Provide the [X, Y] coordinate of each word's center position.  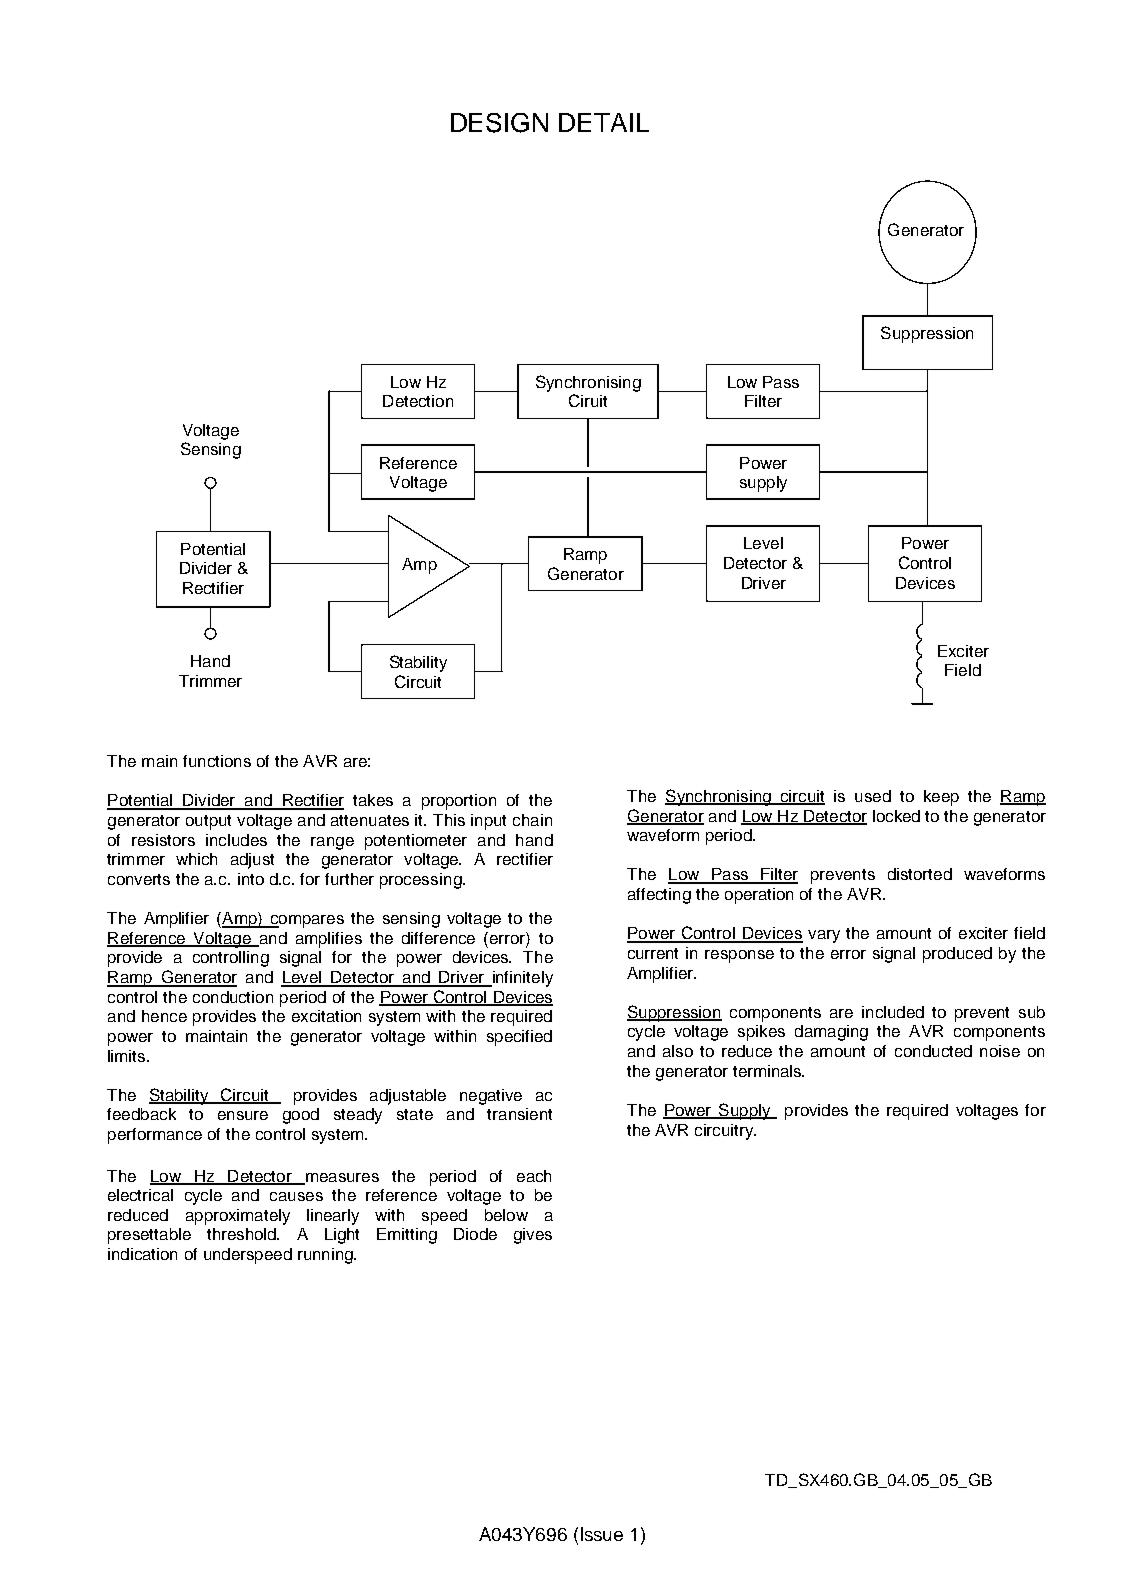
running [326, 1256]
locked [896, 816]
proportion [459, 802]
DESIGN [499, 123]
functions [217, 761]
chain [532, 820]
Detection [418, 401]
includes [236, 840]
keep [941, 798]
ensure [243, 1115]
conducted [933, 1051]
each [534, 1176]
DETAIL [604, 122]
